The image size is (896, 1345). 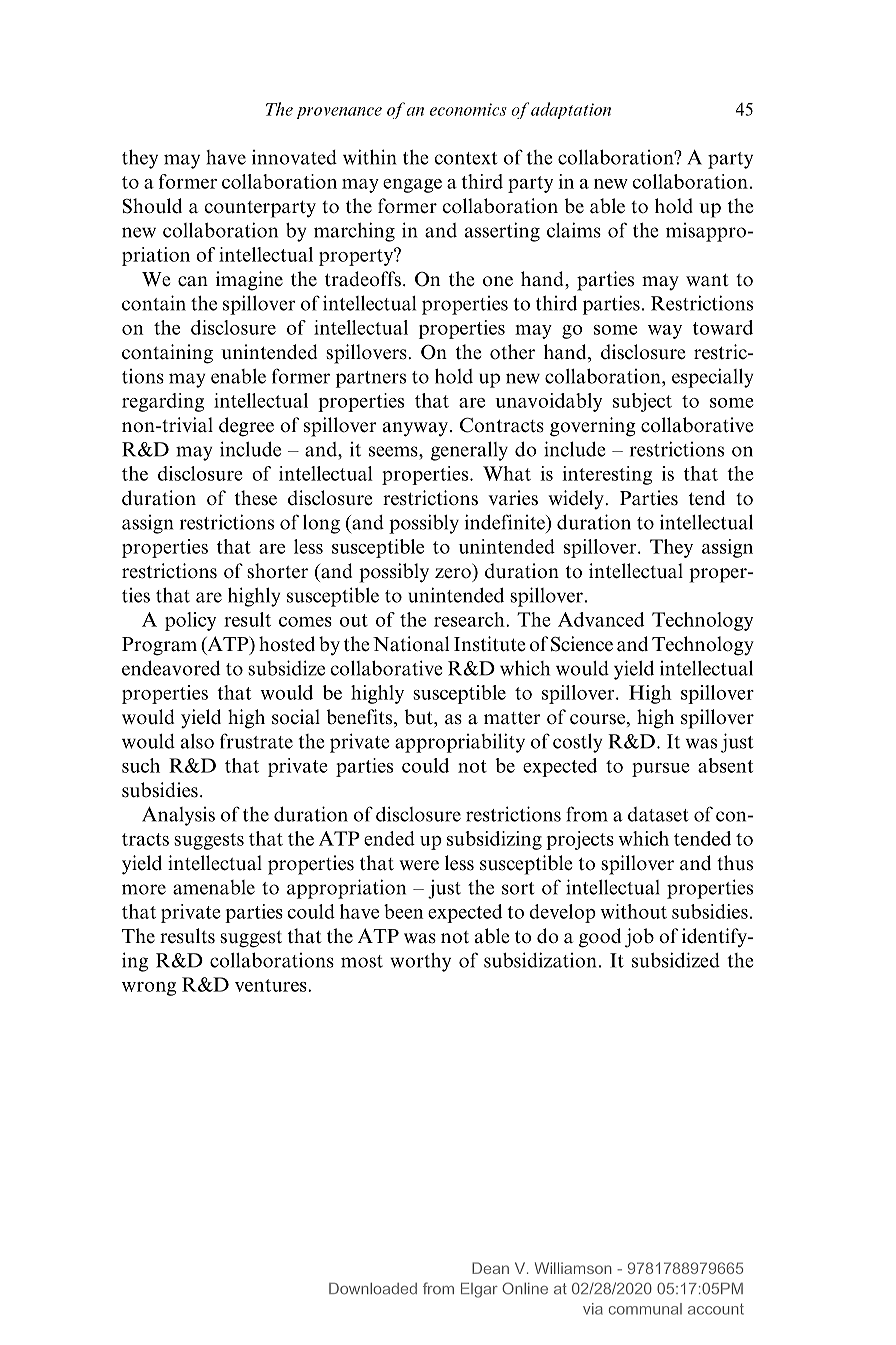 What do you see at coordinates (453, 573) in the screenshot?
I see `zero` at bounding box center [453, 573].
